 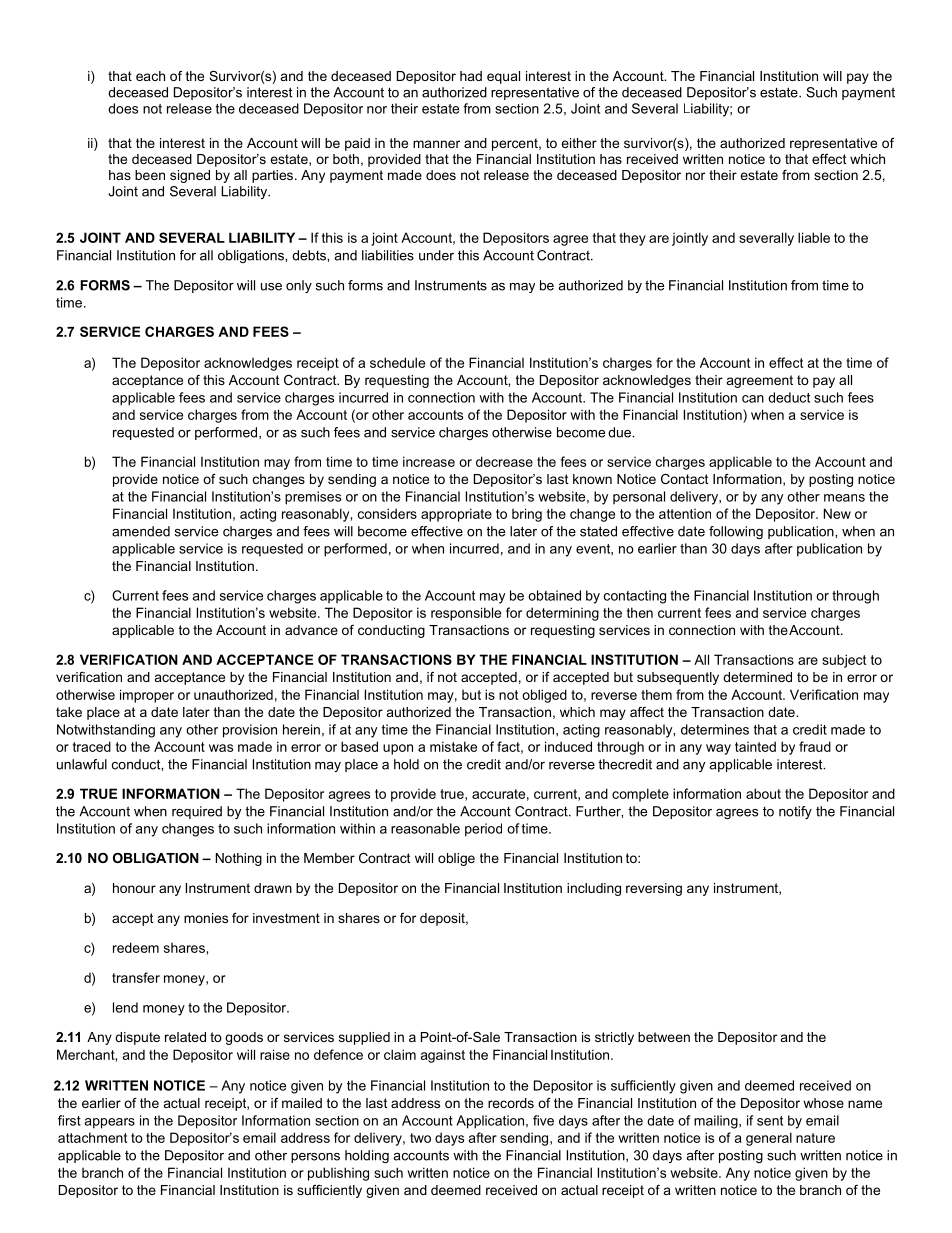 What do you see at coordinates (471, 76) in the screenshot?
I see `had` at bounding box center [471, 76].
